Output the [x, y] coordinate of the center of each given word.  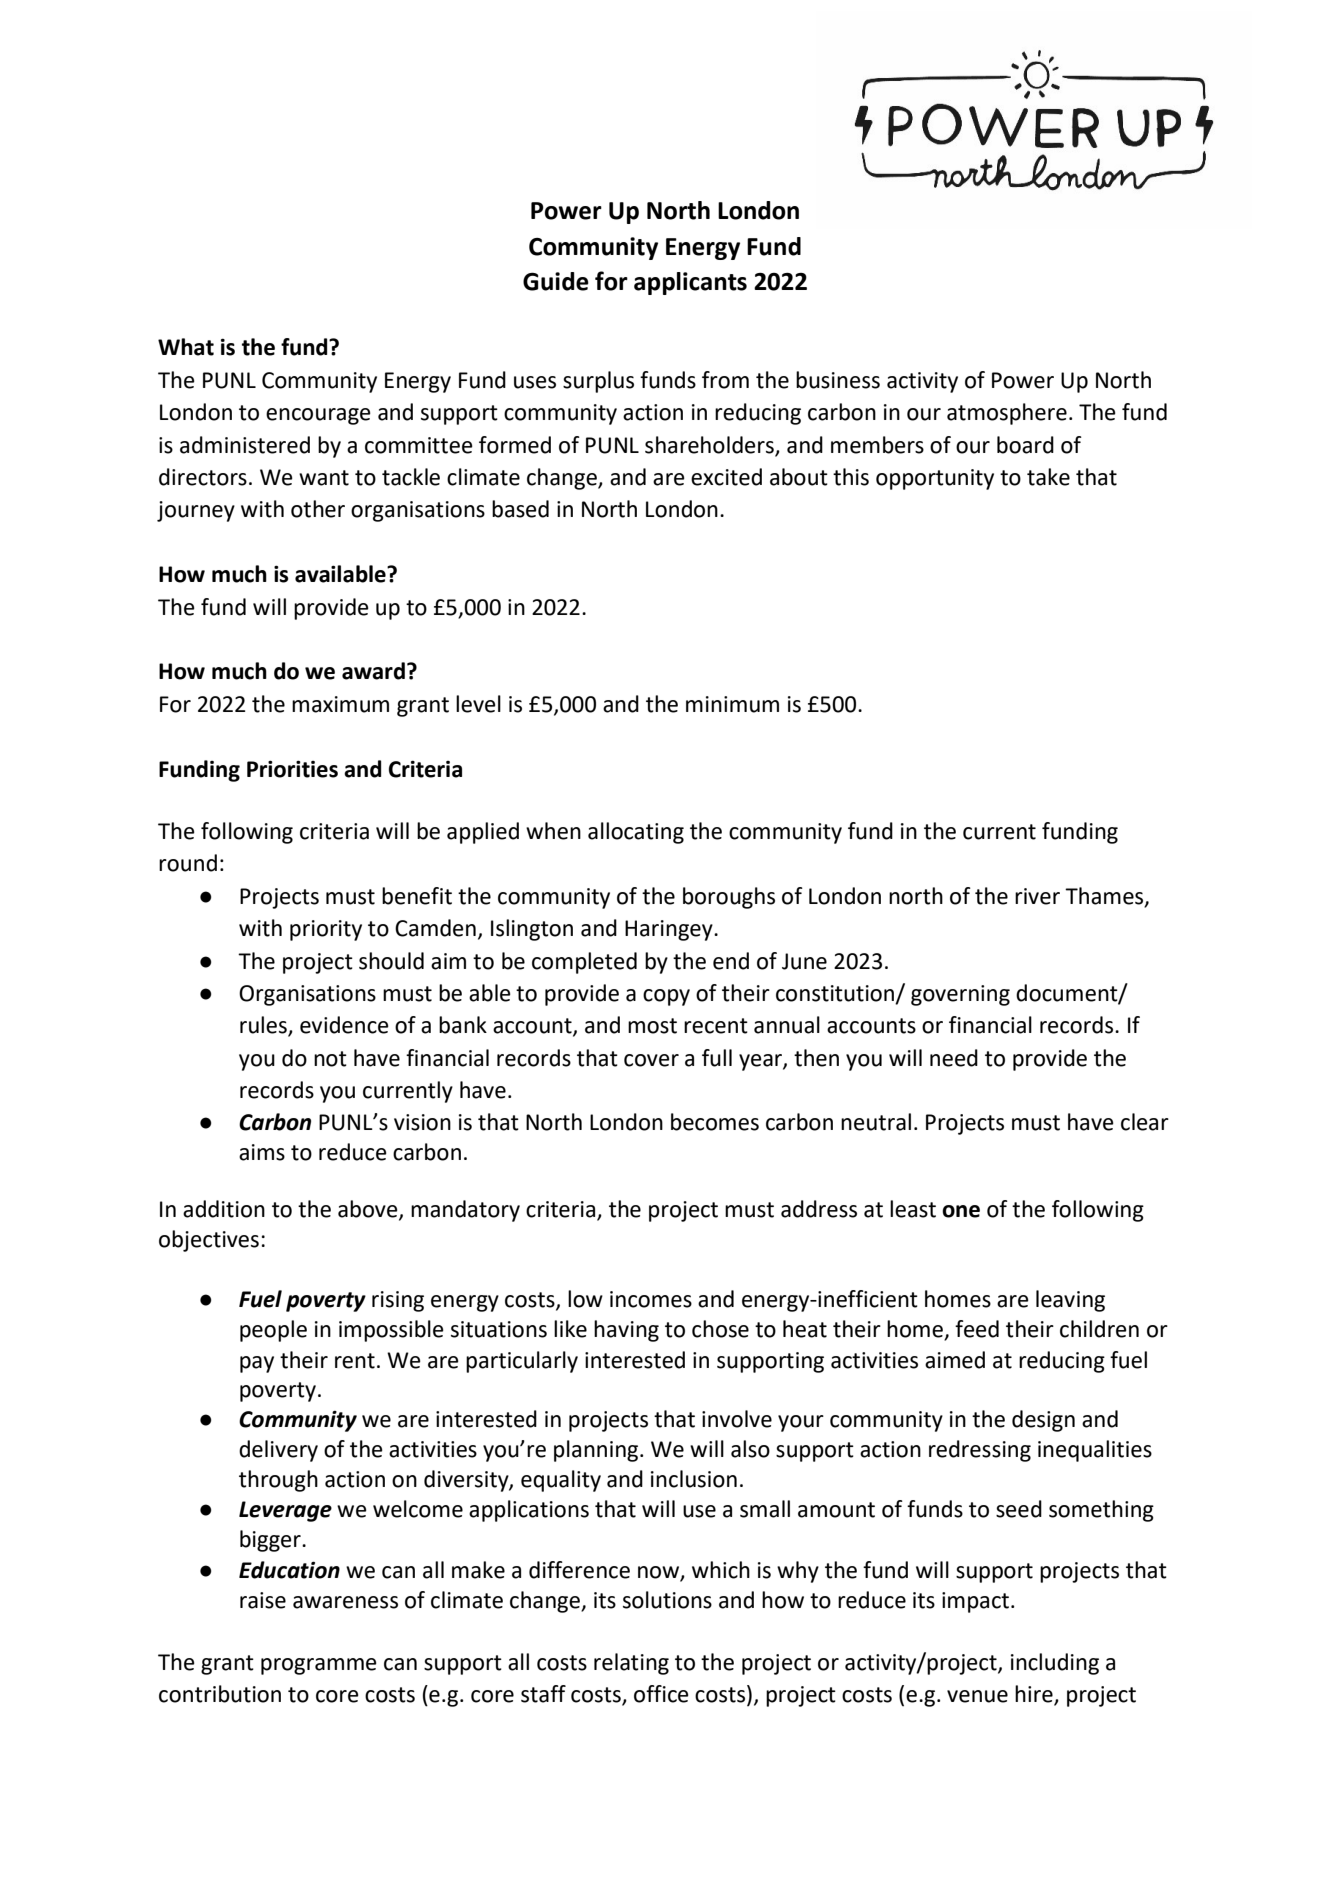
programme [319, 1666]
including [1055, 1664]
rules [264, 1026]
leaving [1070, 1301]
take [1048, 477]
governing [960, 995]
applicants [690, 283]
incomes [651, 1299]
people [273, 1331]
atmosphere [1007, 414]
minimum [732, 704]
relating [631, 1664]
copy [666, 997]
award [373, 671]
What [186, 347]
